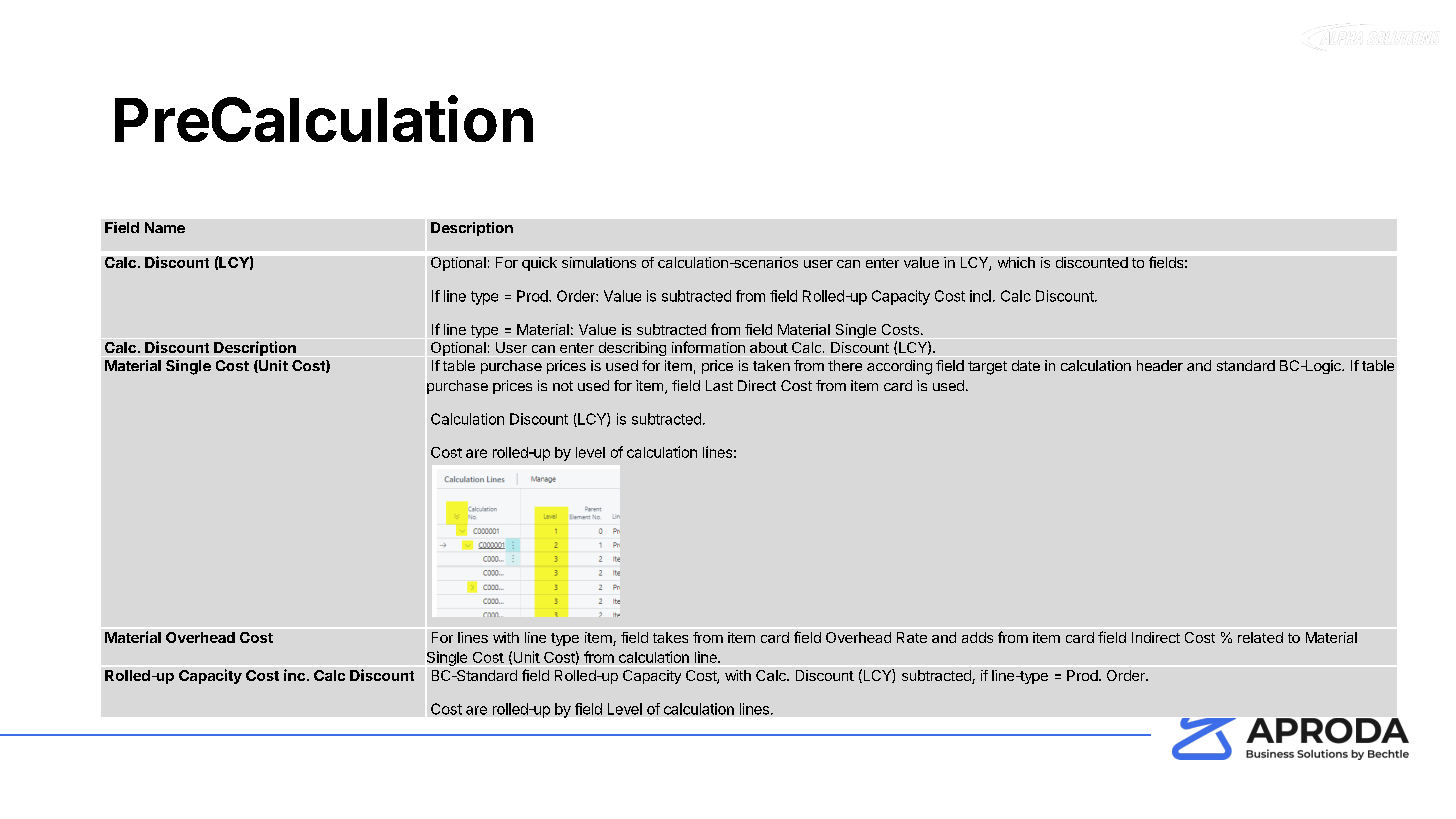 The width and height of the page is (1456, 819). What do you see at coordinates (165, 227) in the page?
I see `Name` at bounding box center [165, 227].
